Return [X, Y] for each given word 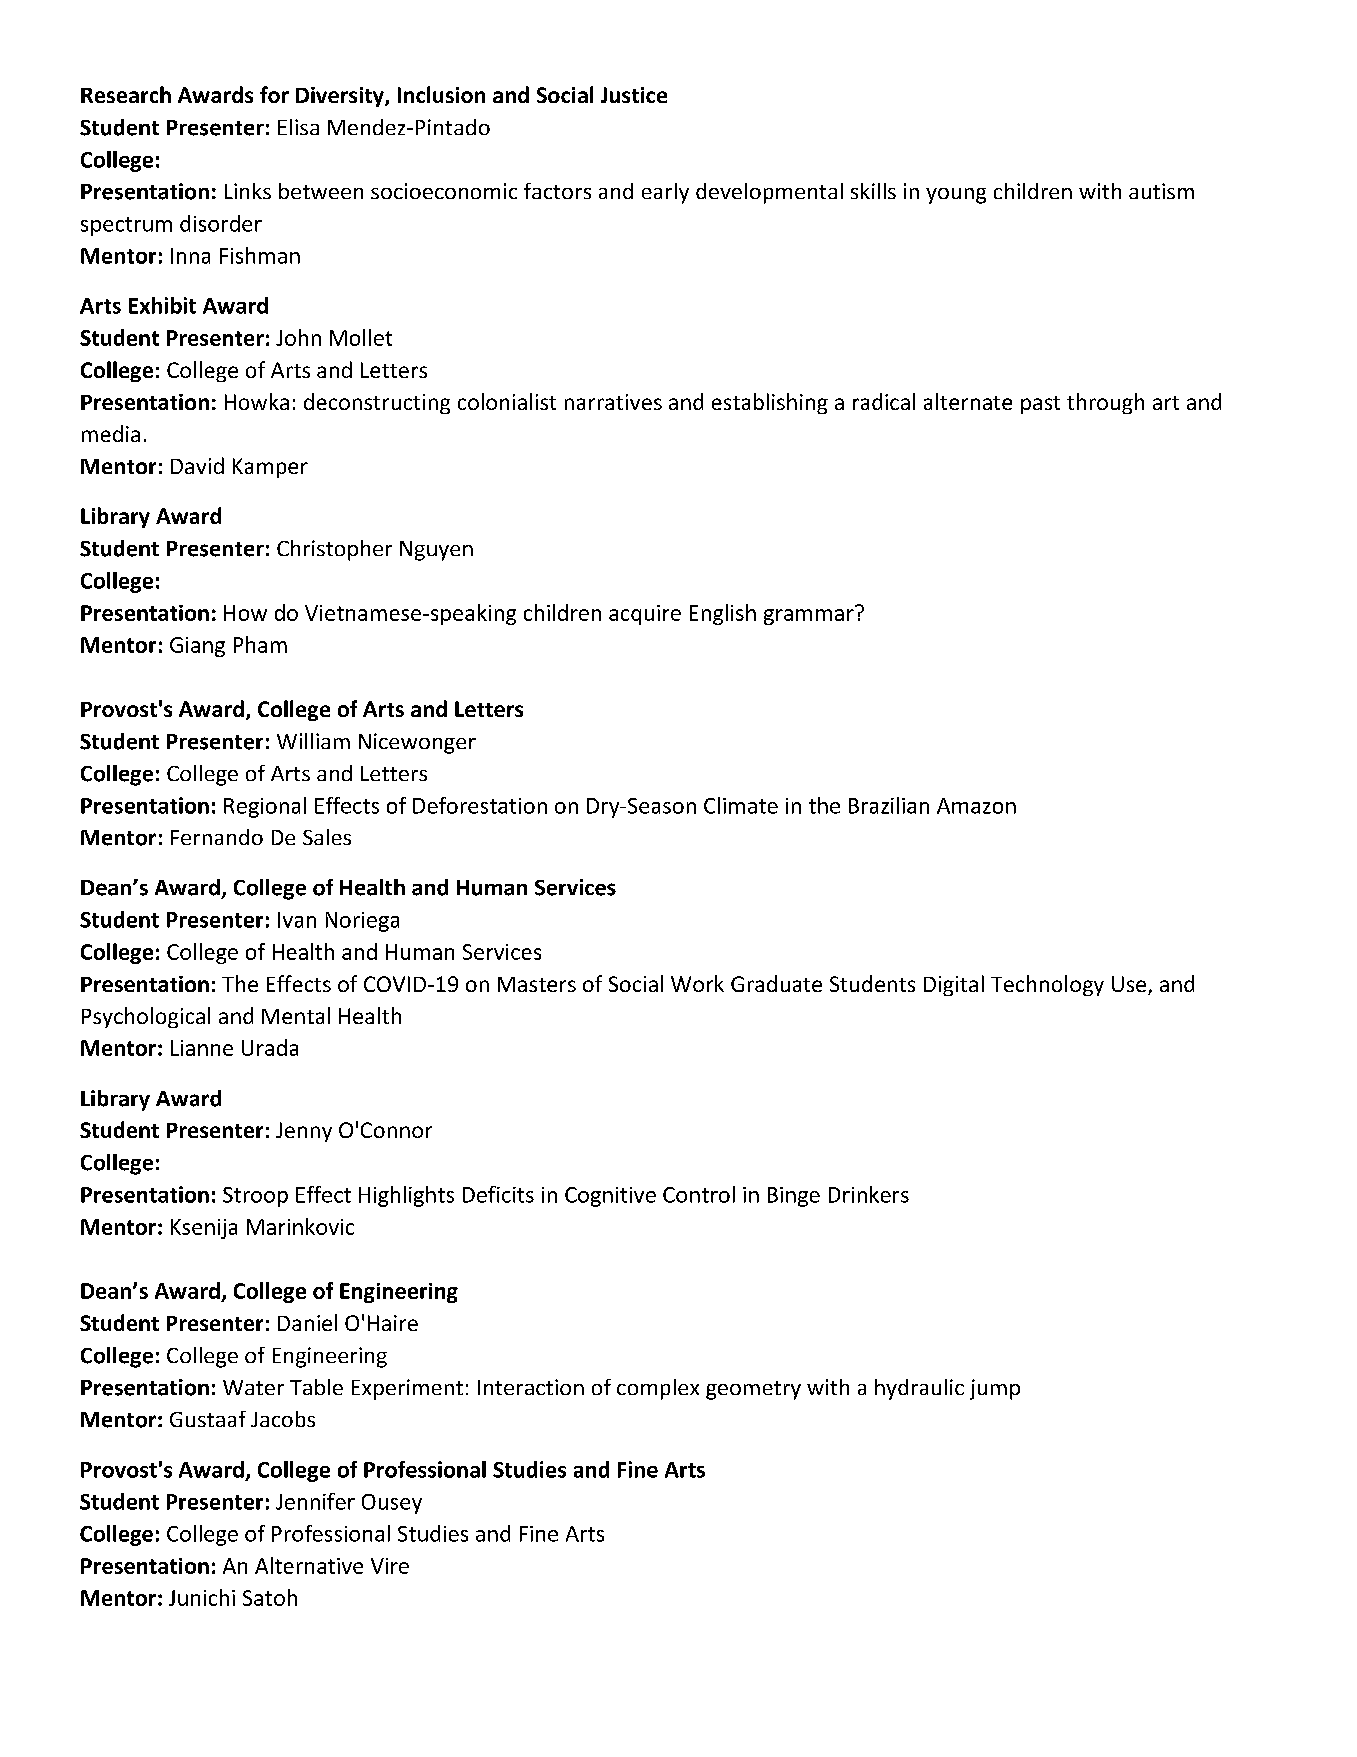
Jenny [304, 1132]
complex [658, 1389]
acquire [645, 615]
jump [995, 1389]
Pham [260, 644]
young [956, 196]
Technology [1047, 985]
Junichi [202, 1597]
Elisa [298, 127]
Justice [634, 95]
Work [697, 983]
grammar [809, 617]
